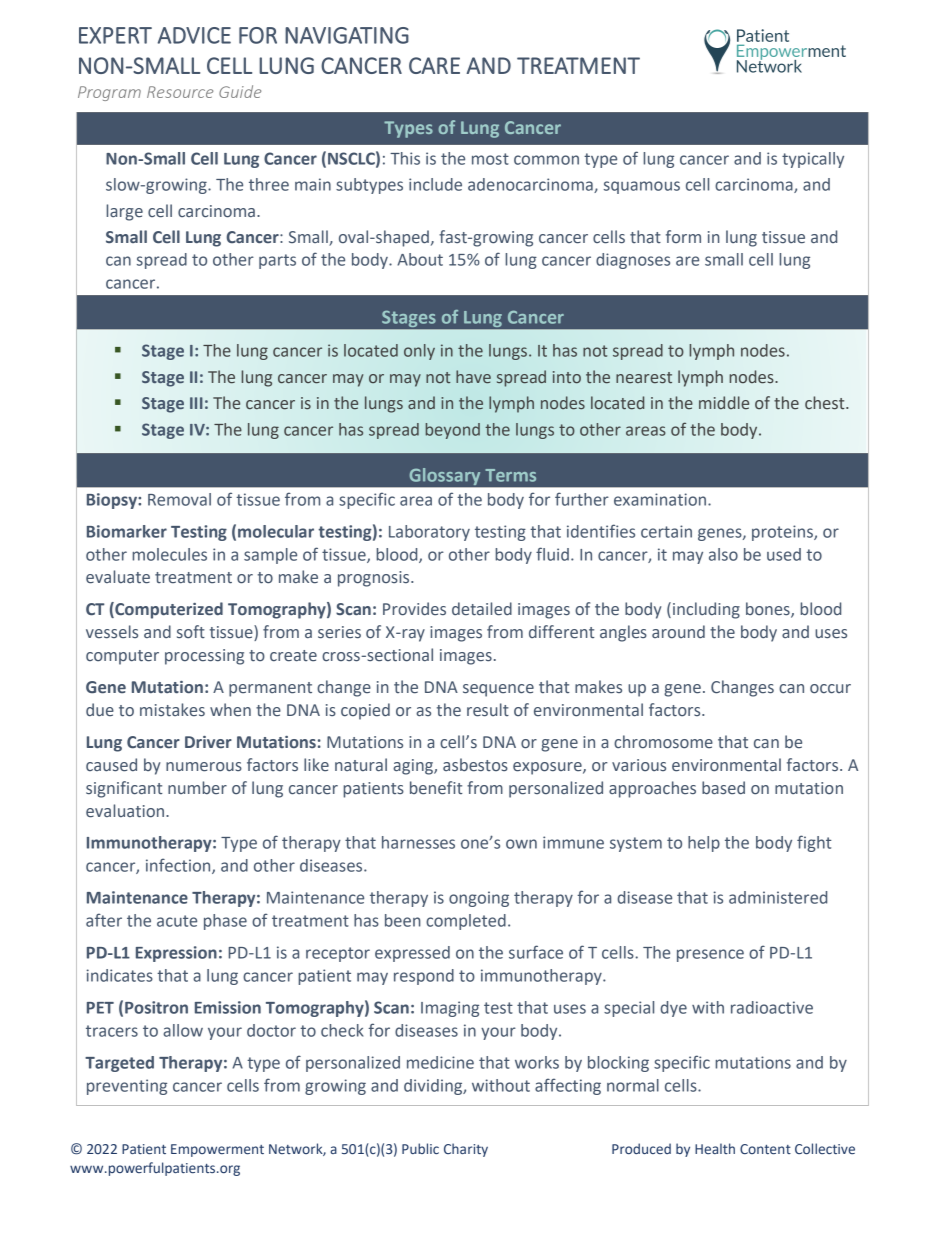 This screenshot has height=1233, width=952. What do you see at coordinates (191, 631) in the screenshot?
I see `soft` at bounding box center [191, 631].
